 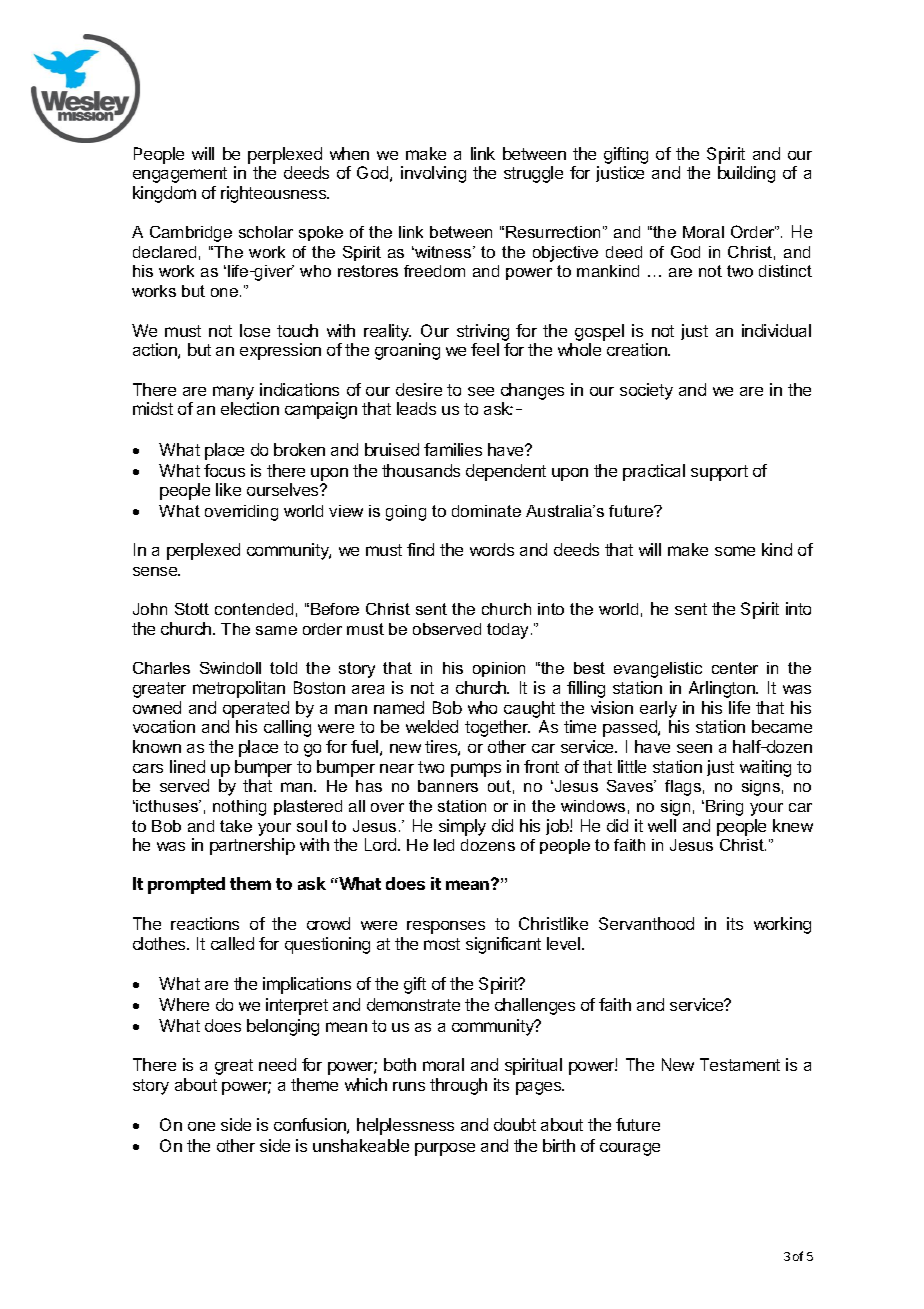 What do you see at coordinates (433, 174) in the image?
I see `involving` at bounding box center [433, 174].
